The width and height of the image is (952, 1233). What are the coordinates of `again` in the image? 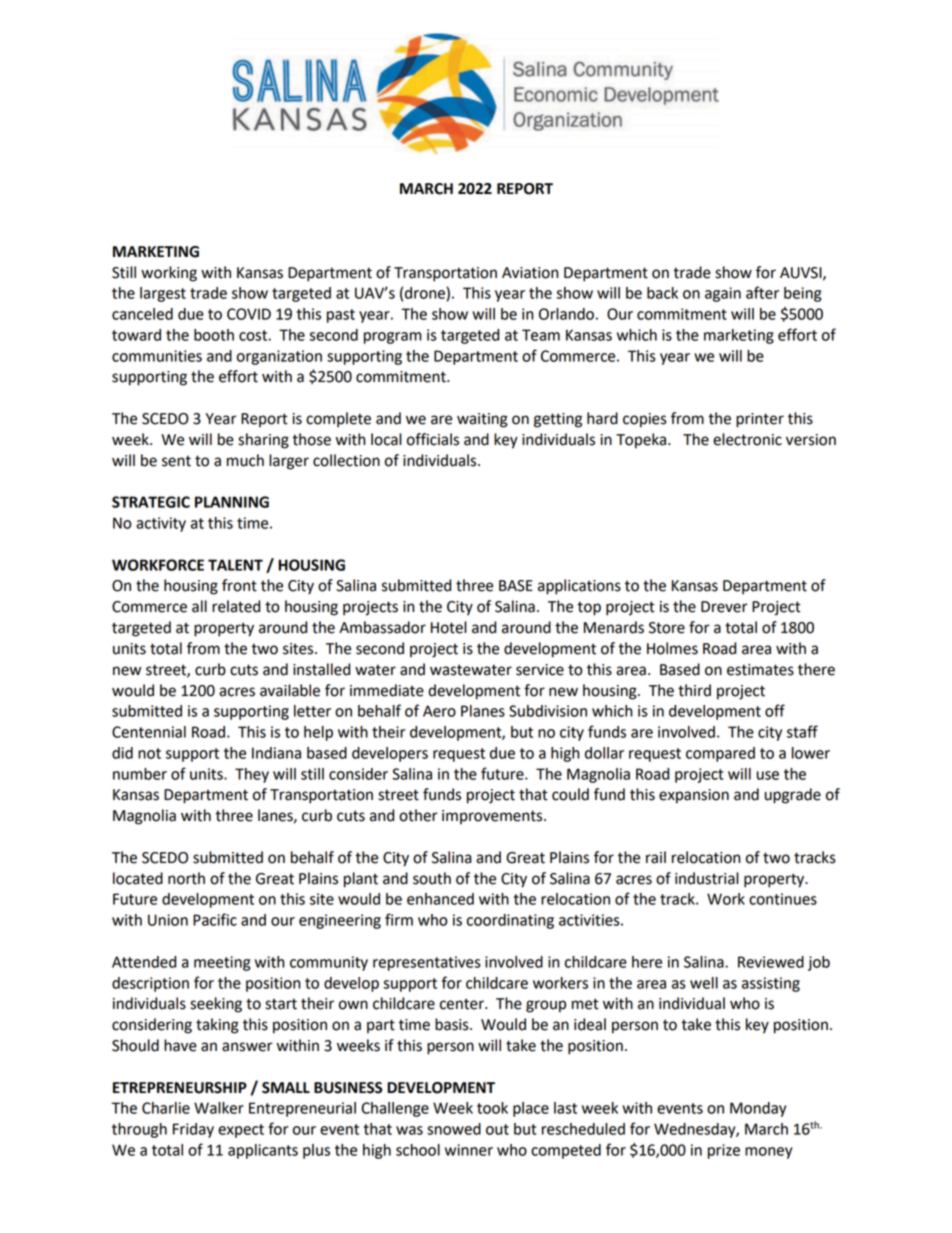 It's located at (723, 294).
